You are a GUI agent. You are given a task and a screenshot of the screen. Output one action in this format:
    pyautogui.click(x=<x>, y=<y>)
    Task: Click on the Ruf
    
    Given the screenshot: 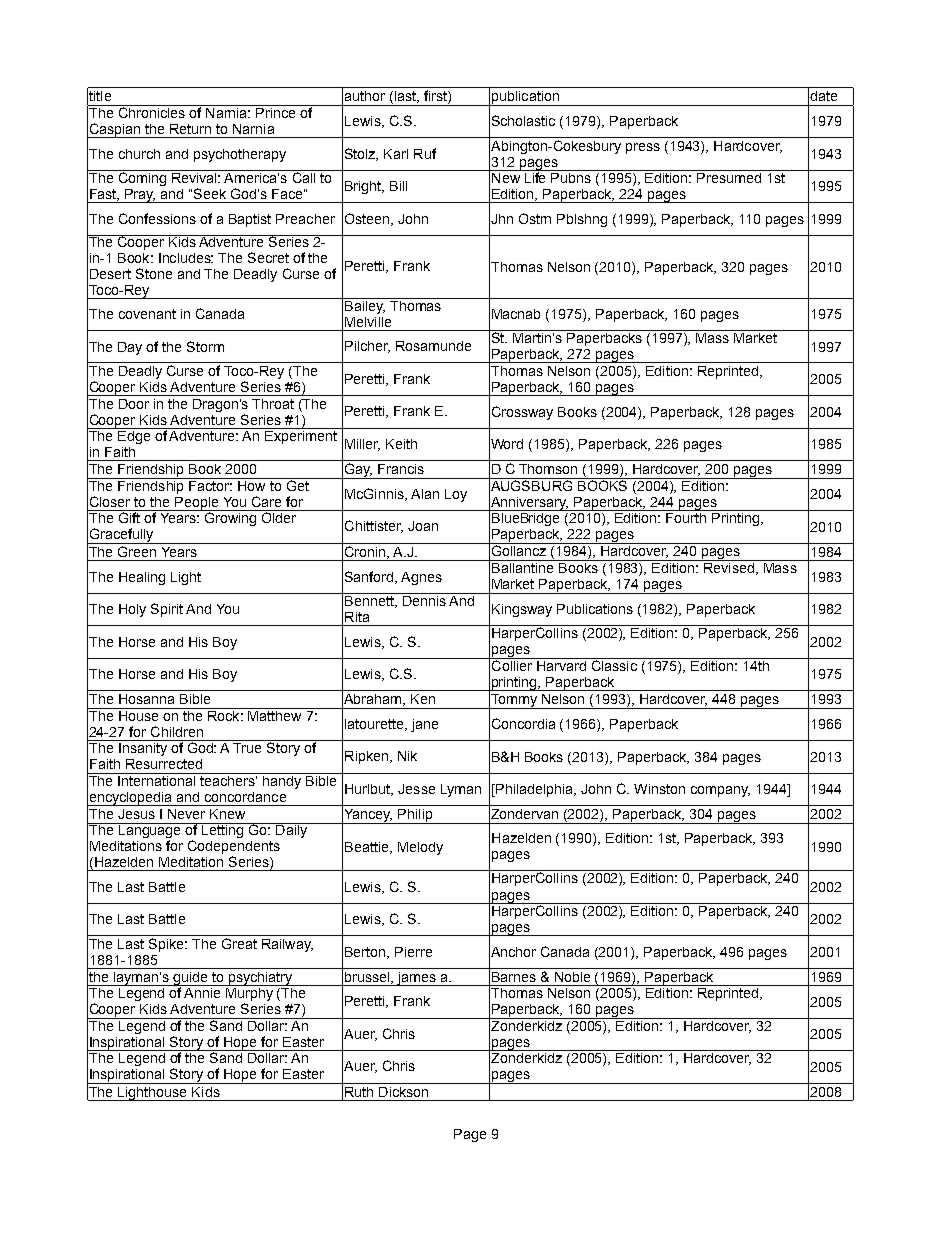 What is the action you would take?
    pyautogui.click(x=425, y=153)
